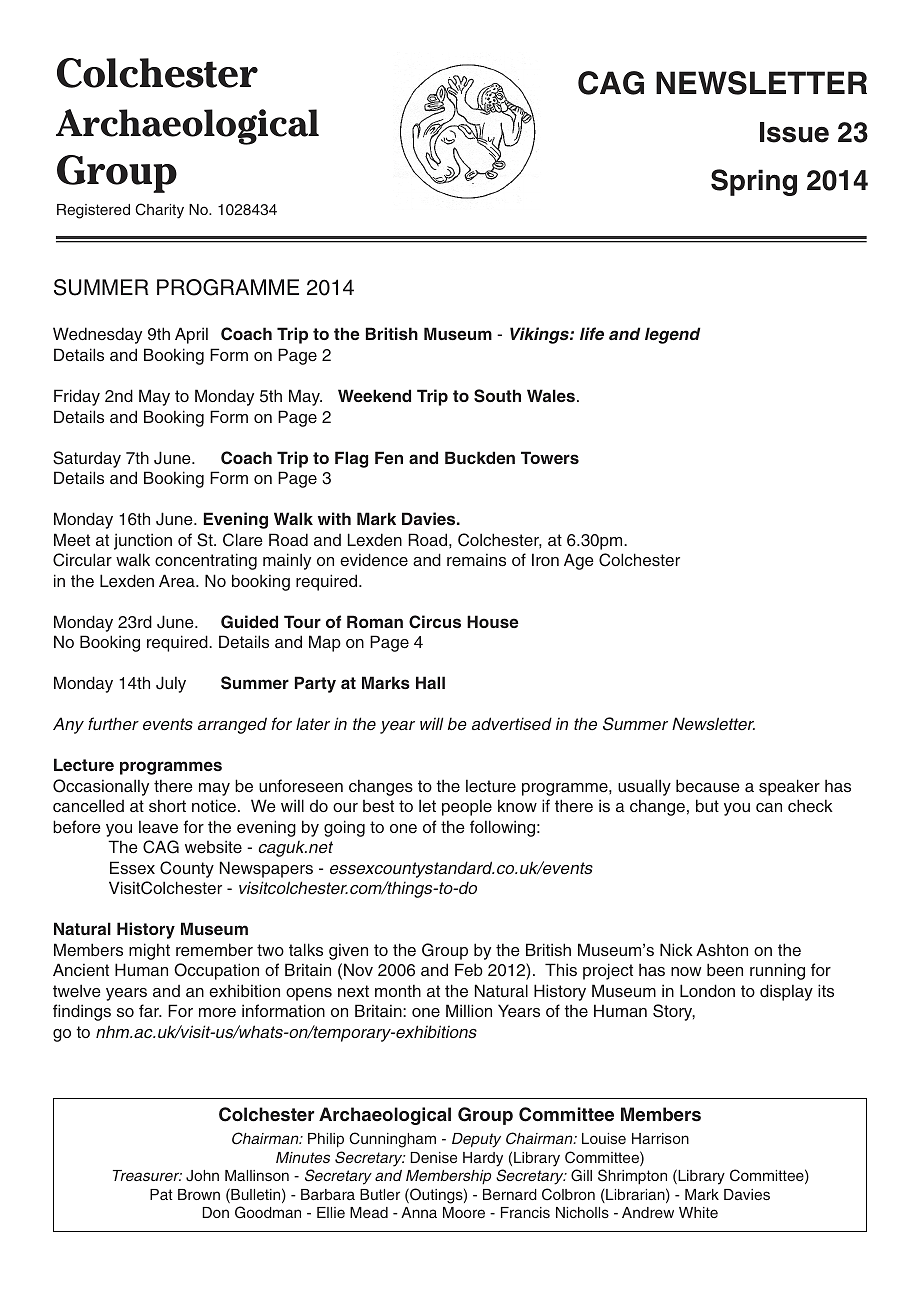 The image size is (924, 1308). I want to click on might, so click(149, 951).
